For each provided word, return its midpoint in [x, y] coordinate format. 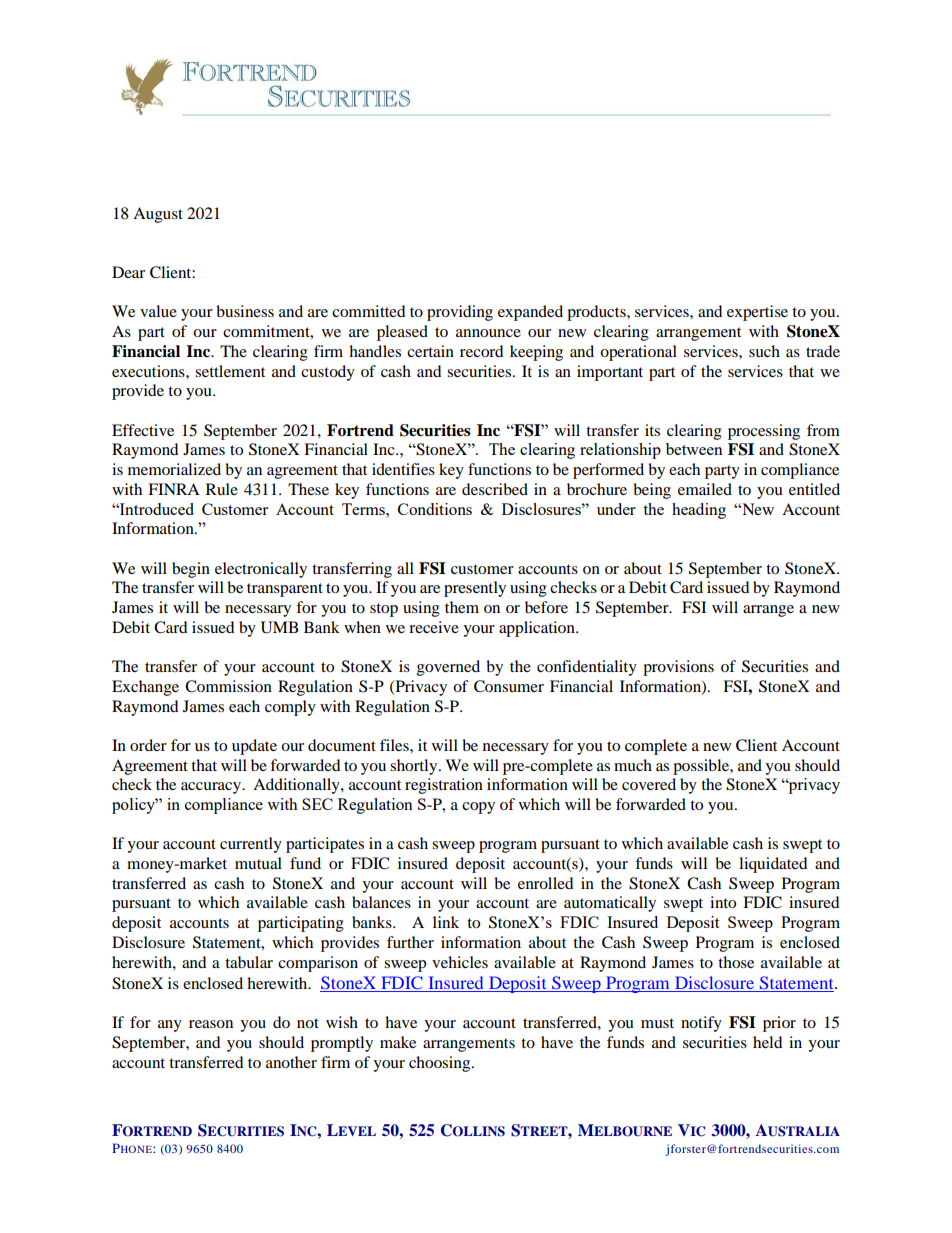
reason [211, 1024]
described [495, 489]
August [158, 215]
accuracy [212, 788]
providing [460, 313]
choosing [441, 1064]
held [768, 1042]
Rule [222, 489]
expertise [757, 313]
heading [699, 511]
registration [444, 786]
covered [649, 784]
